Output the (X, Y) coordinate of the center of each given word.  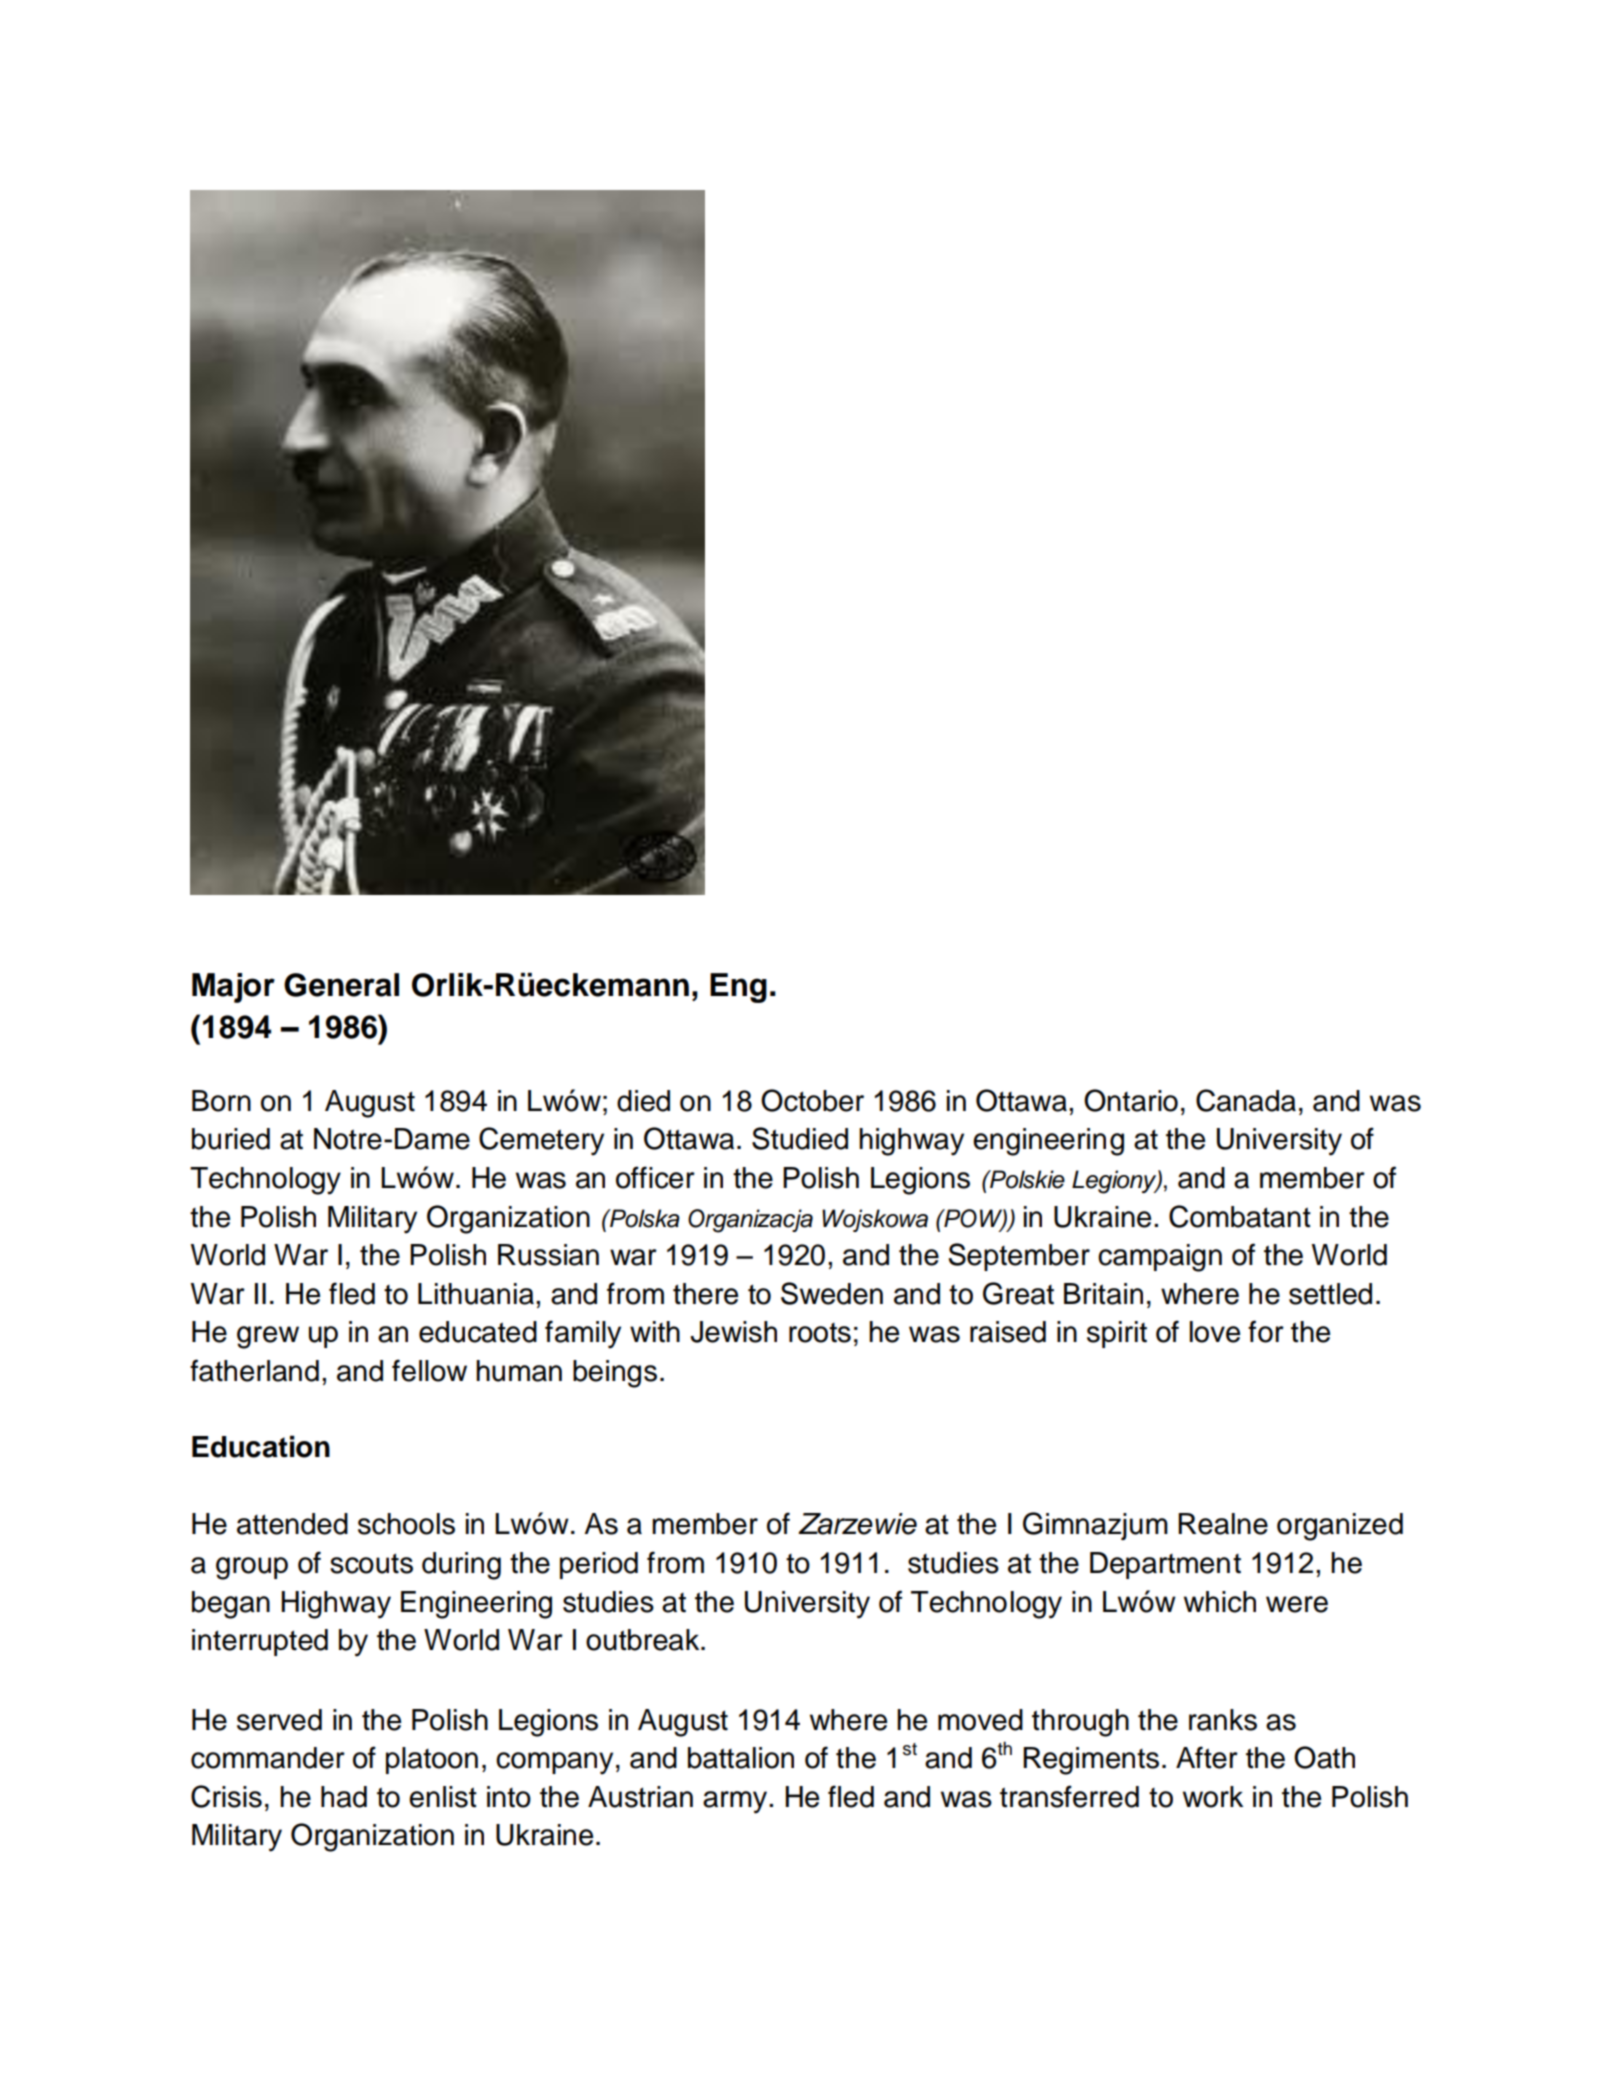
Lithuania (477, 1294)
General (341, 985)
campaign (1160, 1258)
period (599, 1565)
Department (1165, 1565)
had (344, 1797)
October (812, 1100)
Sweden (832, 1293)
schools (406, 1524)
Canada (1246, 1100)
